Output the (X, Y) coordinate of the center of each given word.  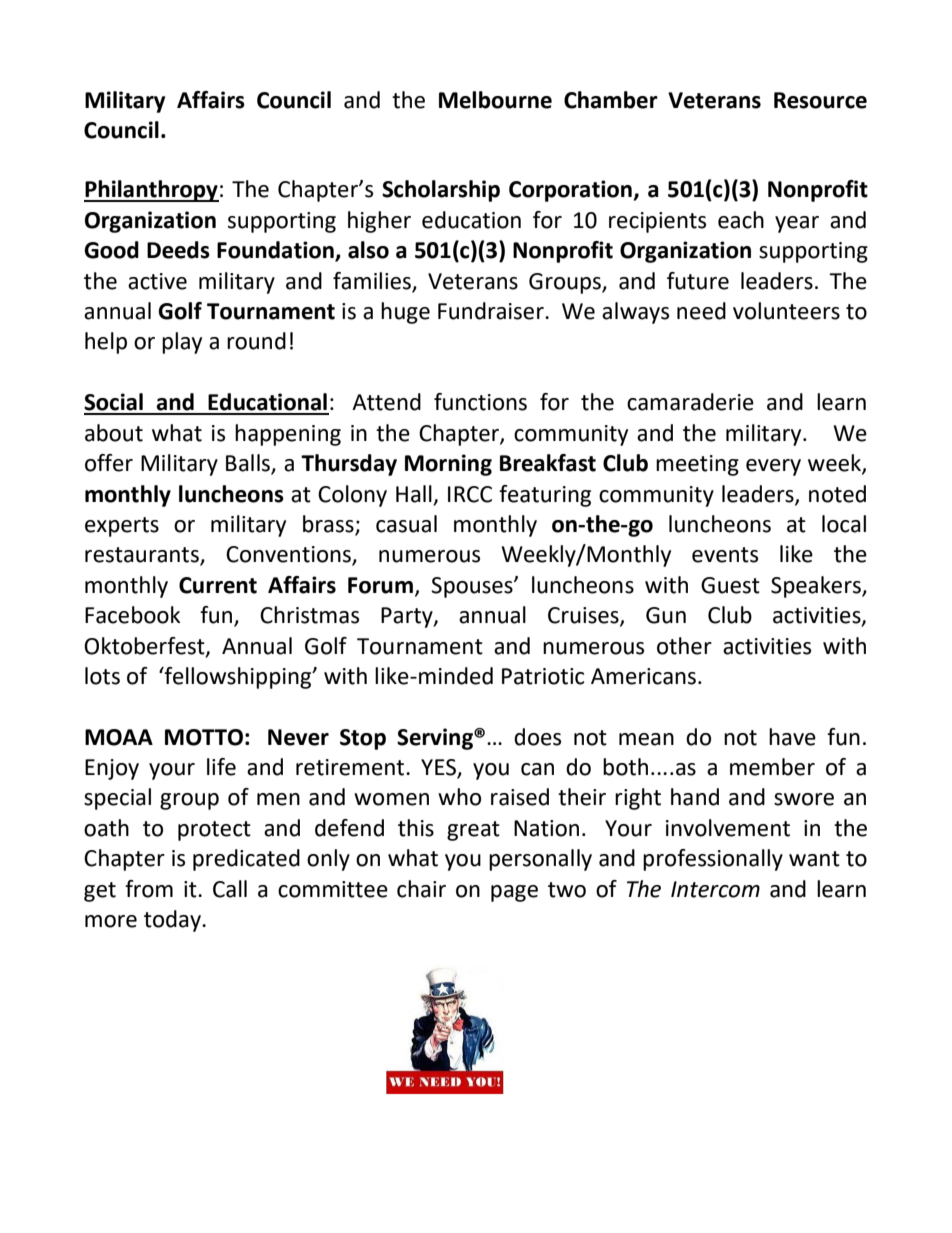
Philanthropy (151, 191)
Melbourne (495, 100)
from (149, 889)
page (514, 893)
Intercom (715, 889)
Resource (820, 100)
